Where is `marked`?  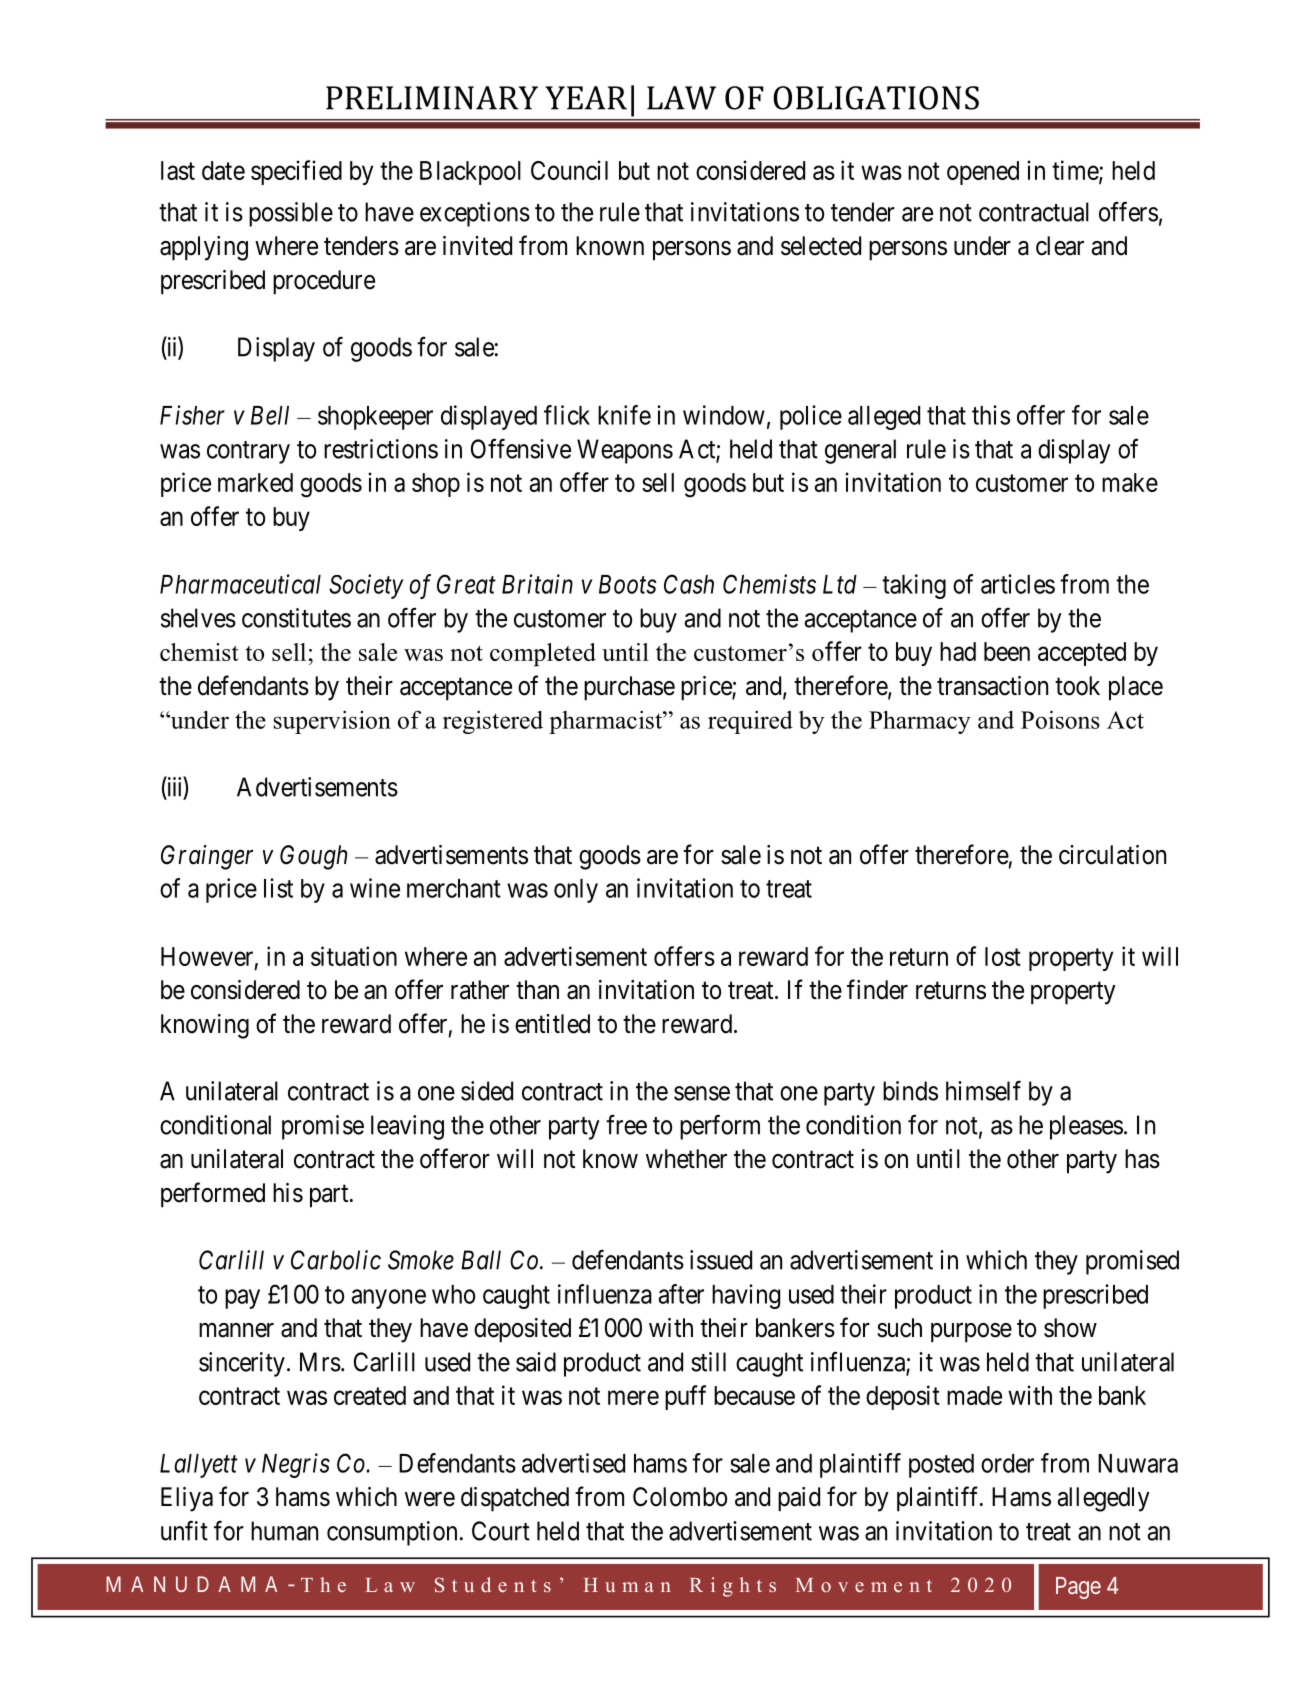 marked is located at coordinates (255, 482).
